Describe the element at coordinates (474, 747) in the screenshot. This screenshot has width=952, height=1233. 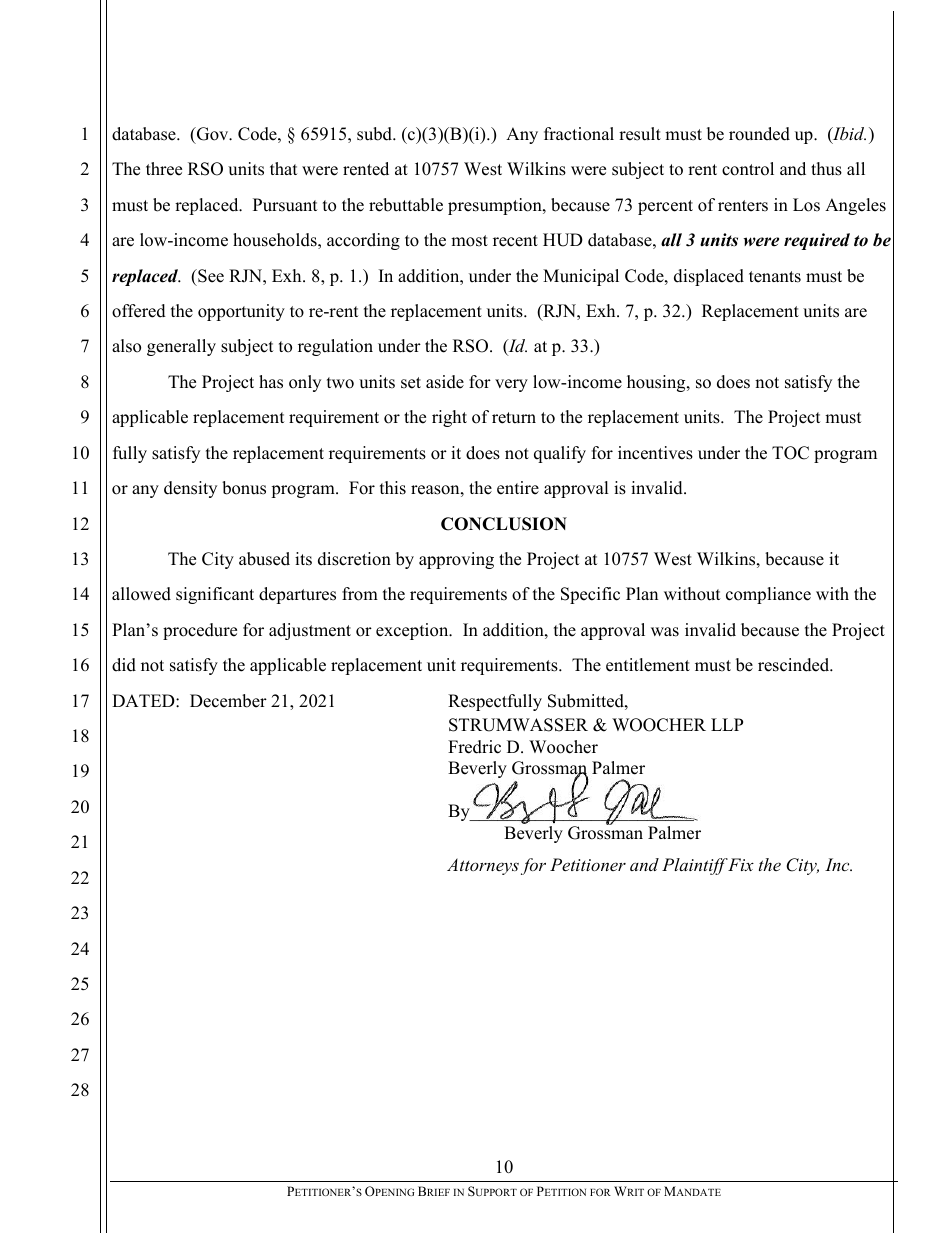
I see `Fredric` at that location.
